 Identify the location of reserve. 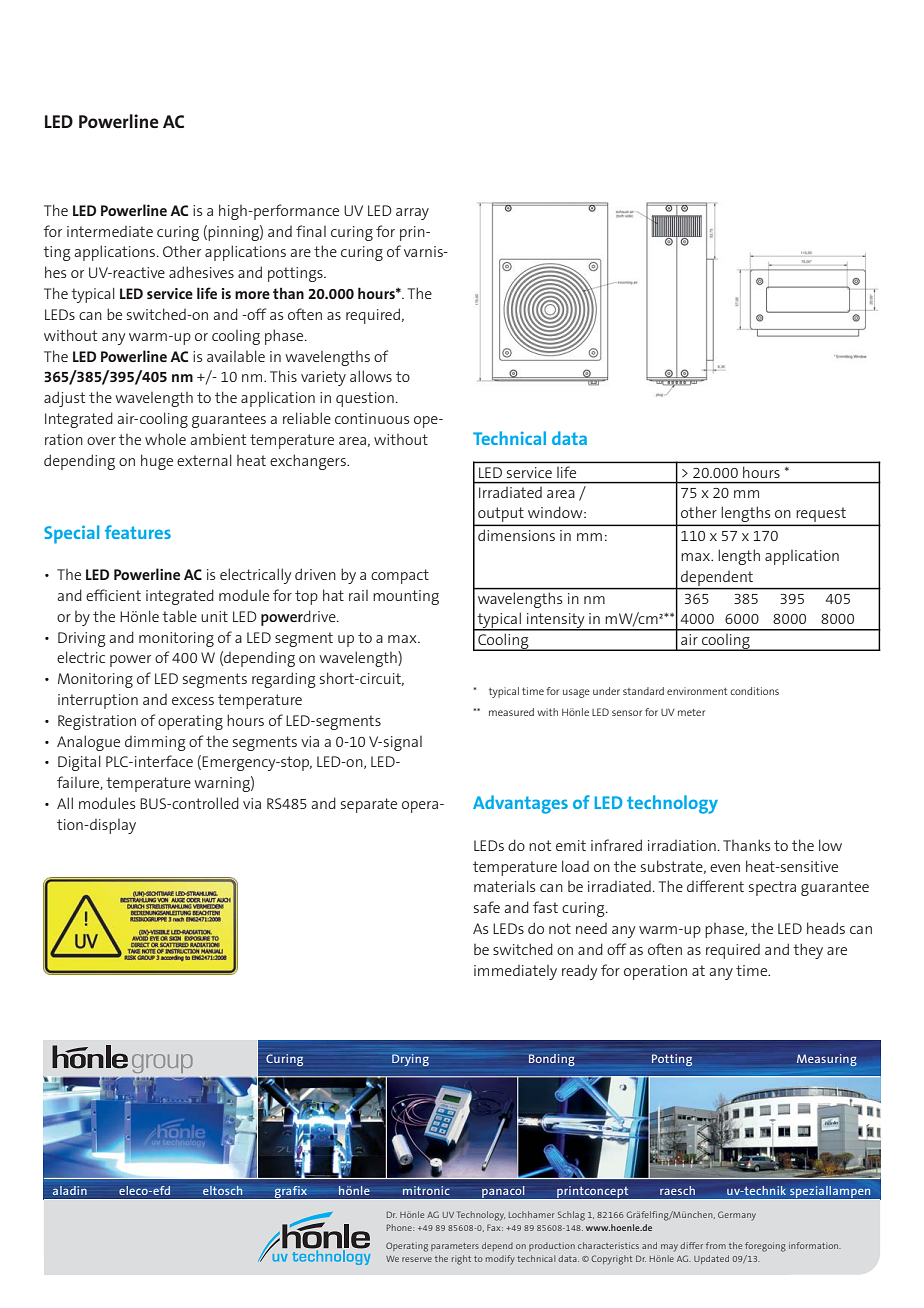
(417, 1259).
